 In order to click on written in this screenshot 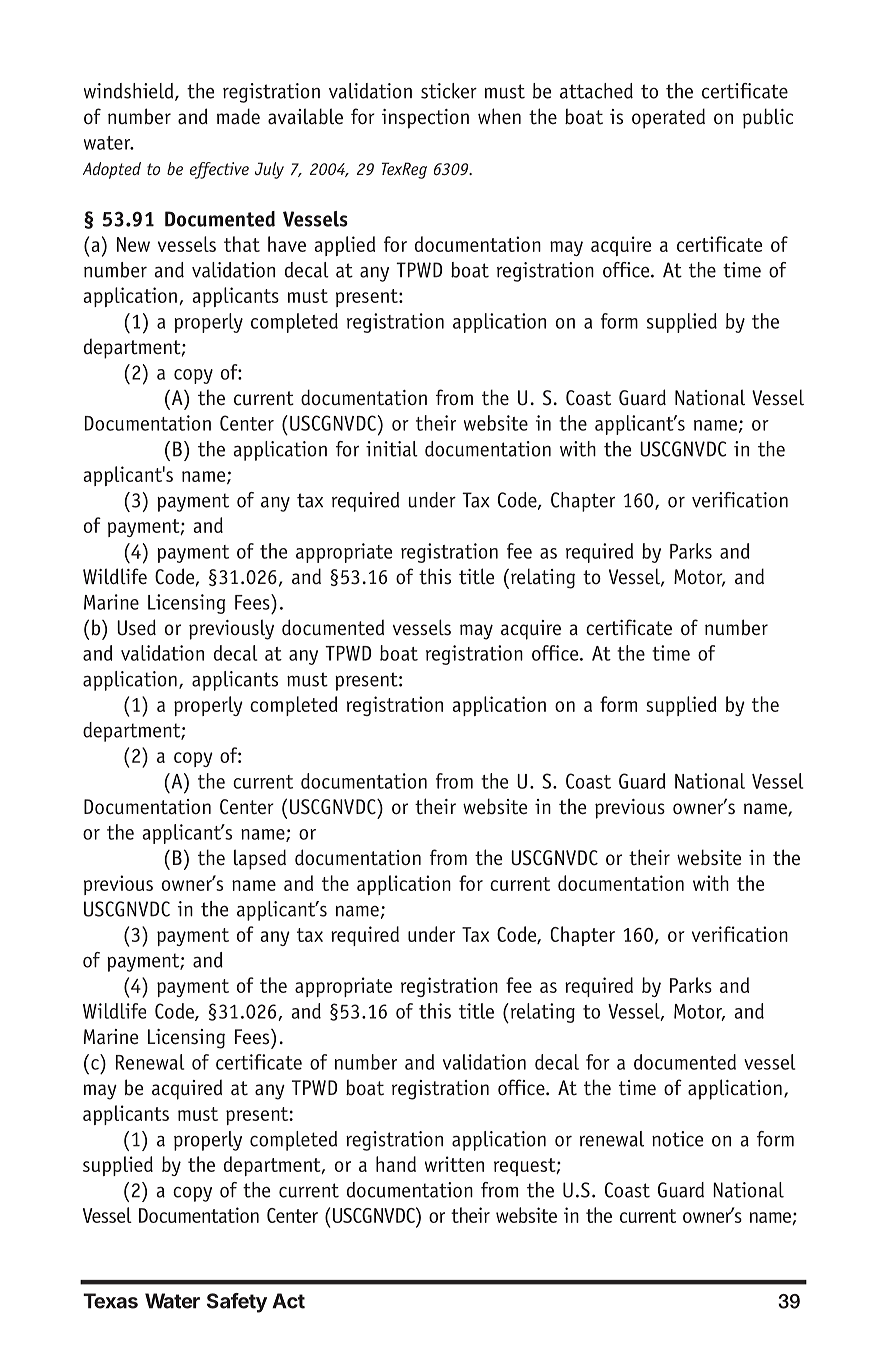, I will do `click(454, 1164)`.
